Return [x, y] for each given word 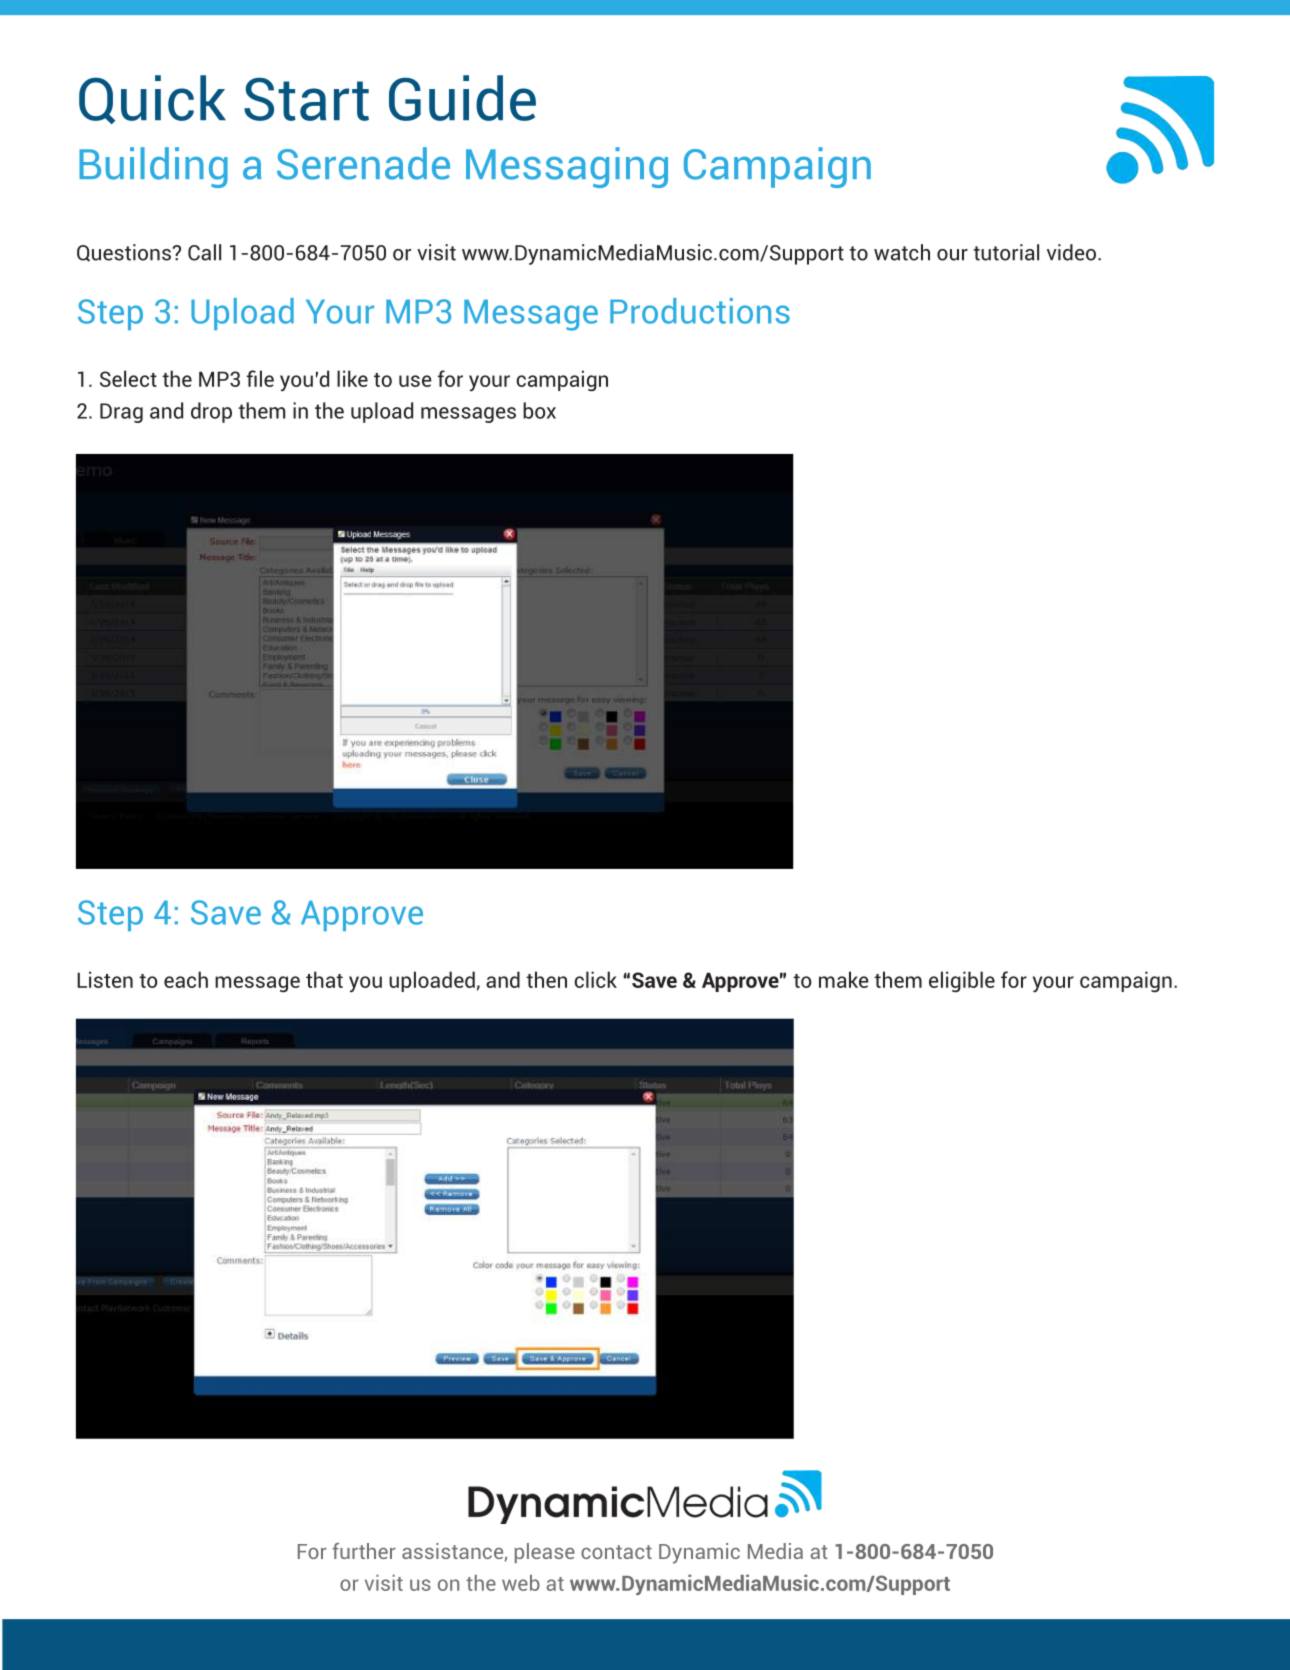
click [595, 979]
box [539, 410]
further [364, 1551]
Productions [700, 311]
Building [153, 167]
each [186, 979]
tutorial [1006, 252]
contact [616, 1552]
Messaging [567, 167]
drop [211, 412]
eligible [962, 982]
